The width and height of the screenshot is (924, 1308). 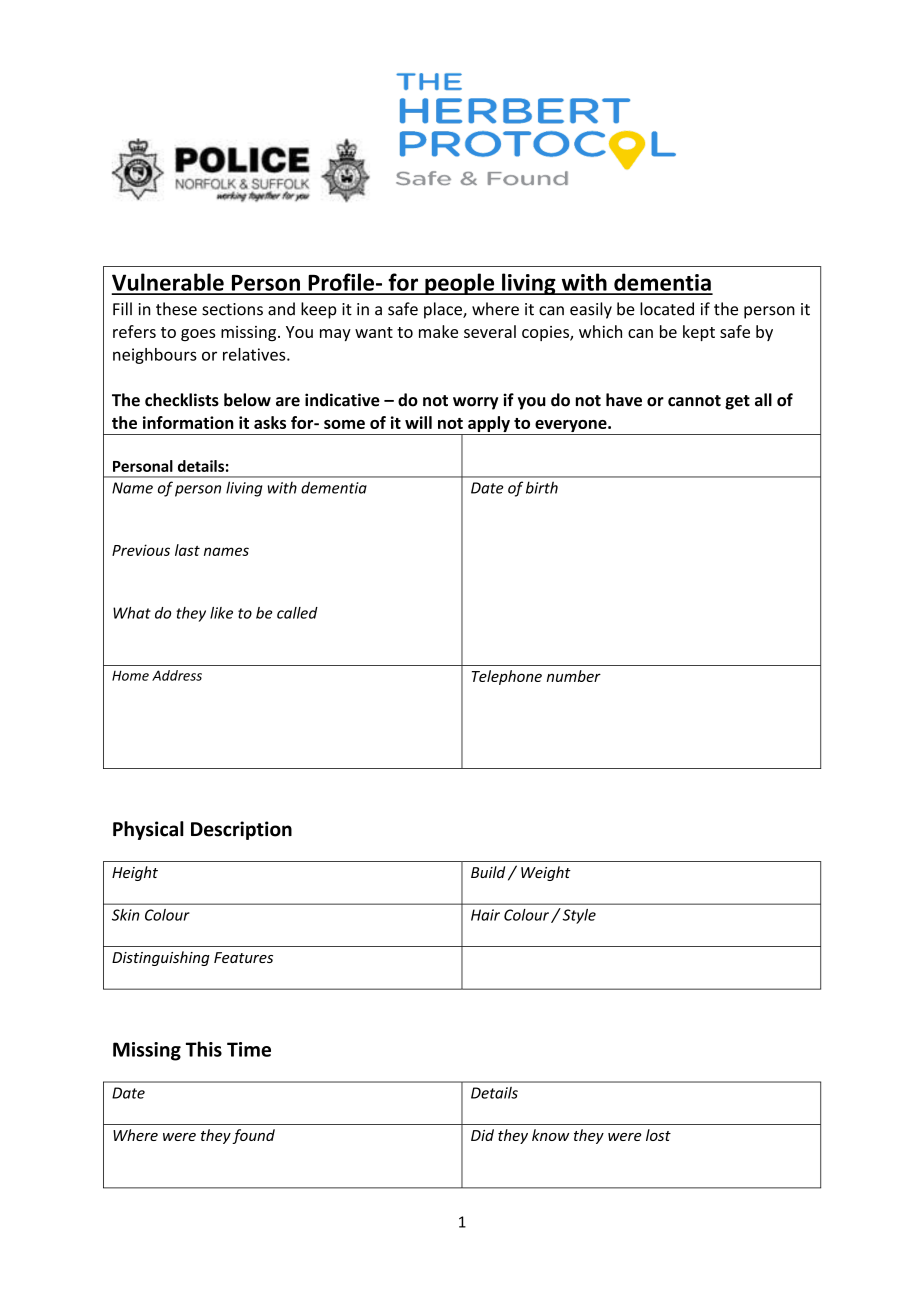 What do you see at coordinates (667, 309) in the screenshot?
I see `located` at bounding box center [667, 309].
